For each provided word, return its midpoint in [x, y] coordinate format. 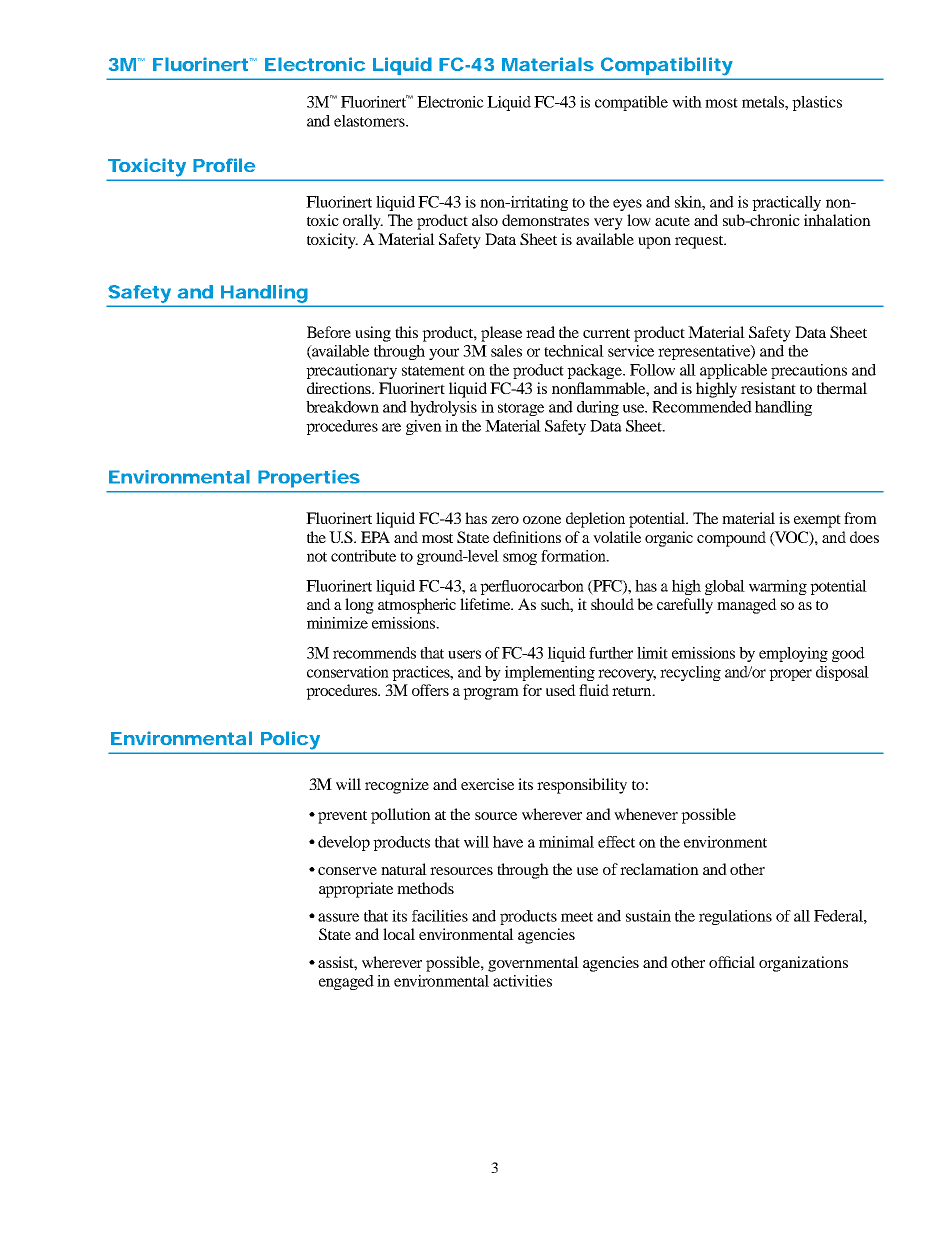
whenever [646, 814]
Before [329, 332]
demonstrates [545, 220]
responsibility [582, 786]
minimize [337, 623]
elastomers [370, 121]
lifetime [486, 604]
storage [521, 409]
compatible [631, 103]
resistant [768, 388]
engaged [346, 982]
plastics [817, 103]
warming [778, 587]
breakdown [342, 407]
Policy [290, 740]
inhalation [837, 220]
